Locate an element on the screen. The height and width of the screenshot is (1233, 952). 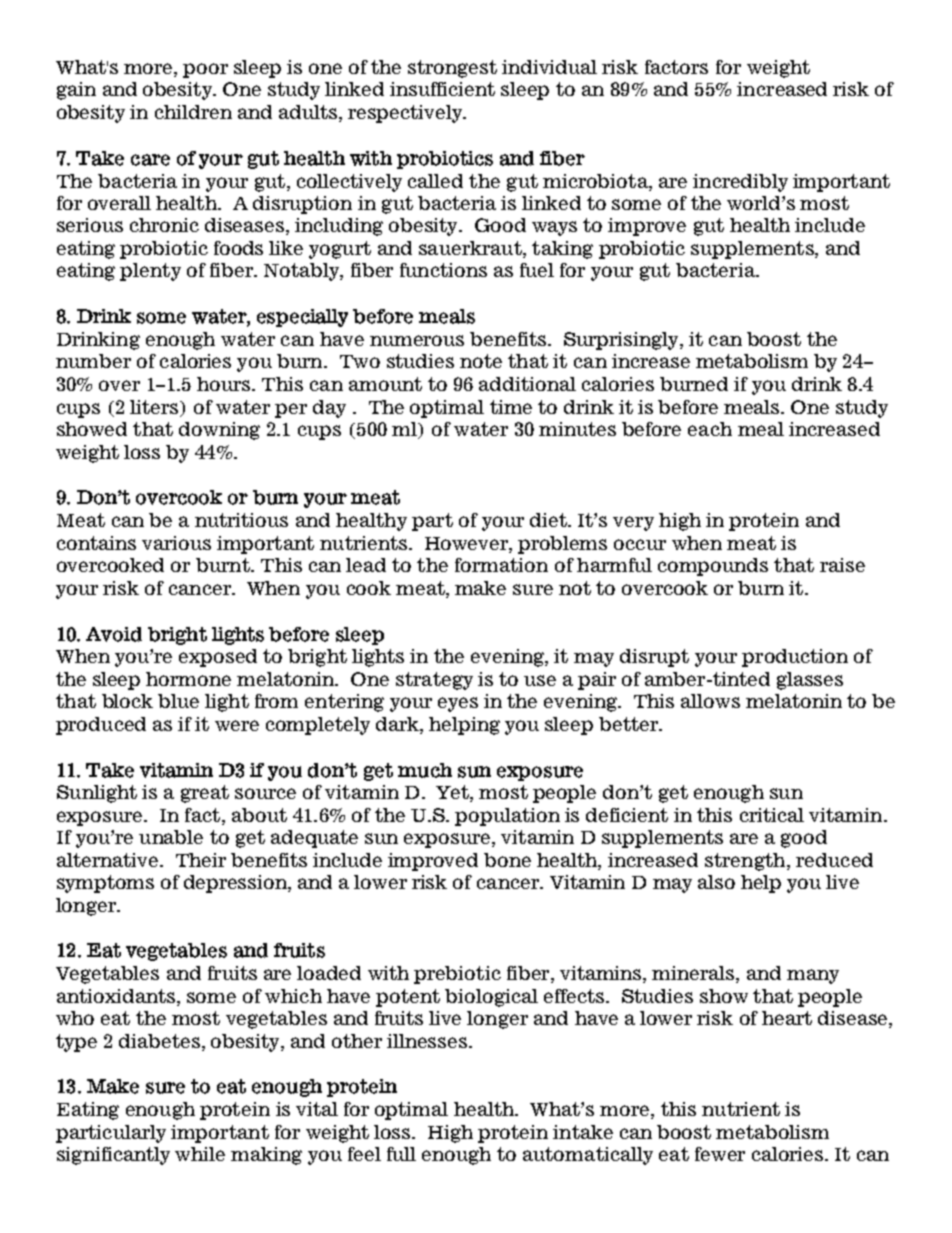
insufficient is located at coordinates (442, 89).
